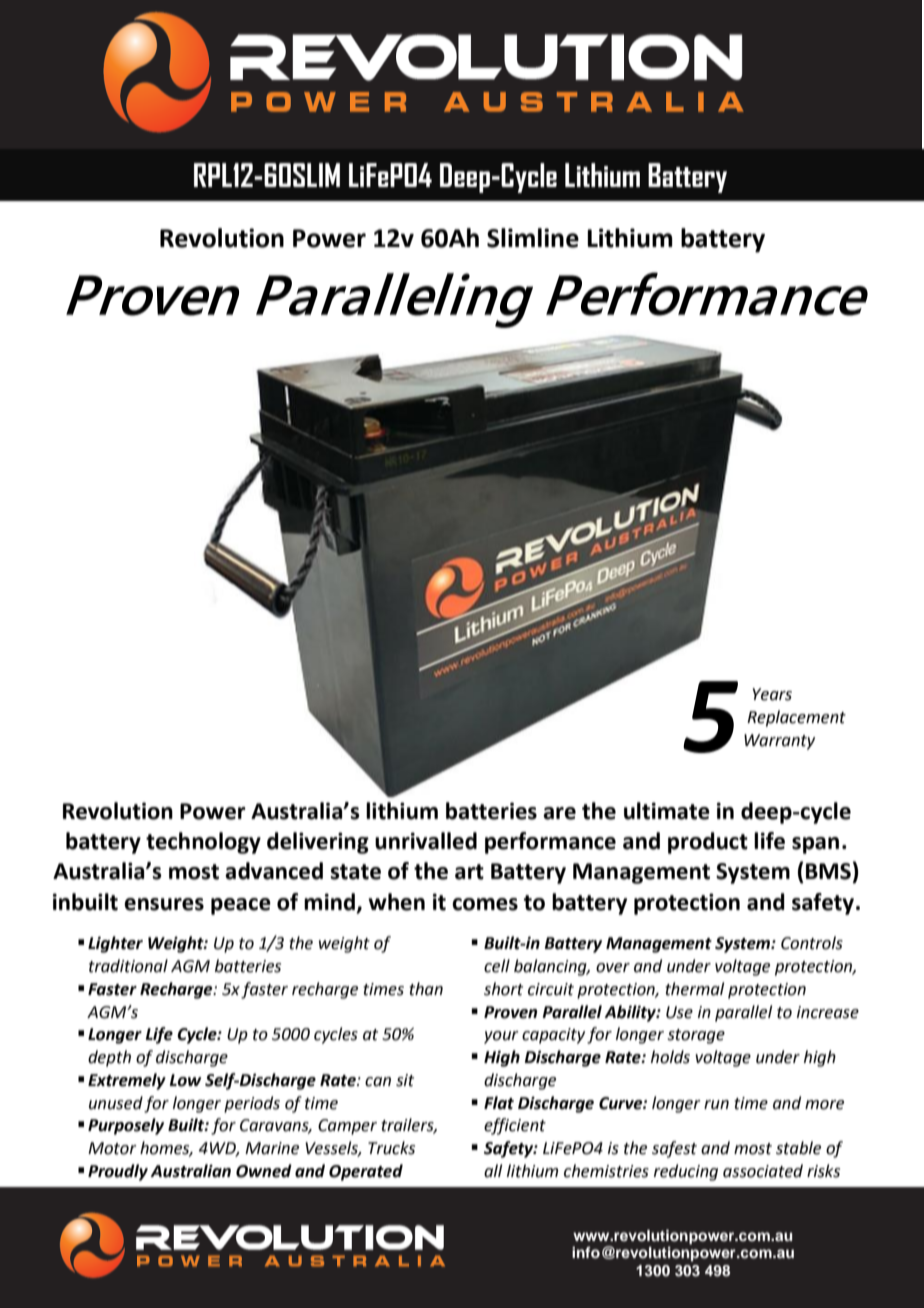 Image resolution: width=924 pixels, height=1308 pixels. I want to click on depth, so click(109, 1058).
